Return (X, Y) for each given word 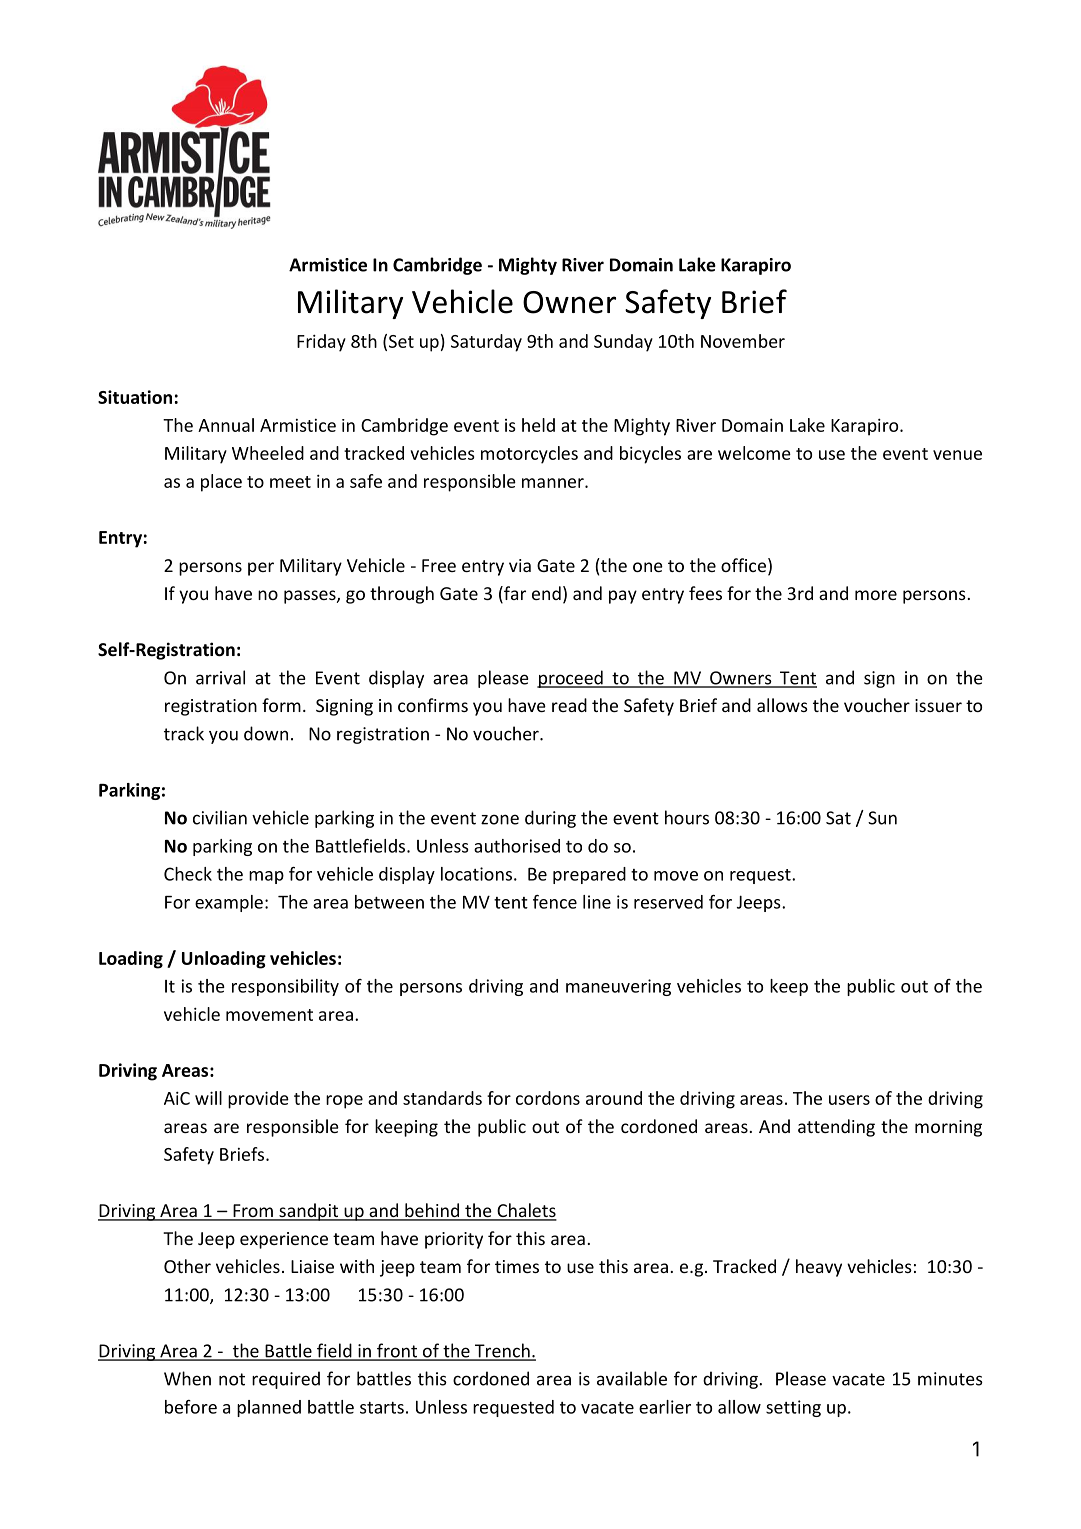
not (232, 1379)
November (743, 341)
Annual (226, 425)
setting (793, 1408)
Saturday (486, 343)
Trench (502, 1351)
